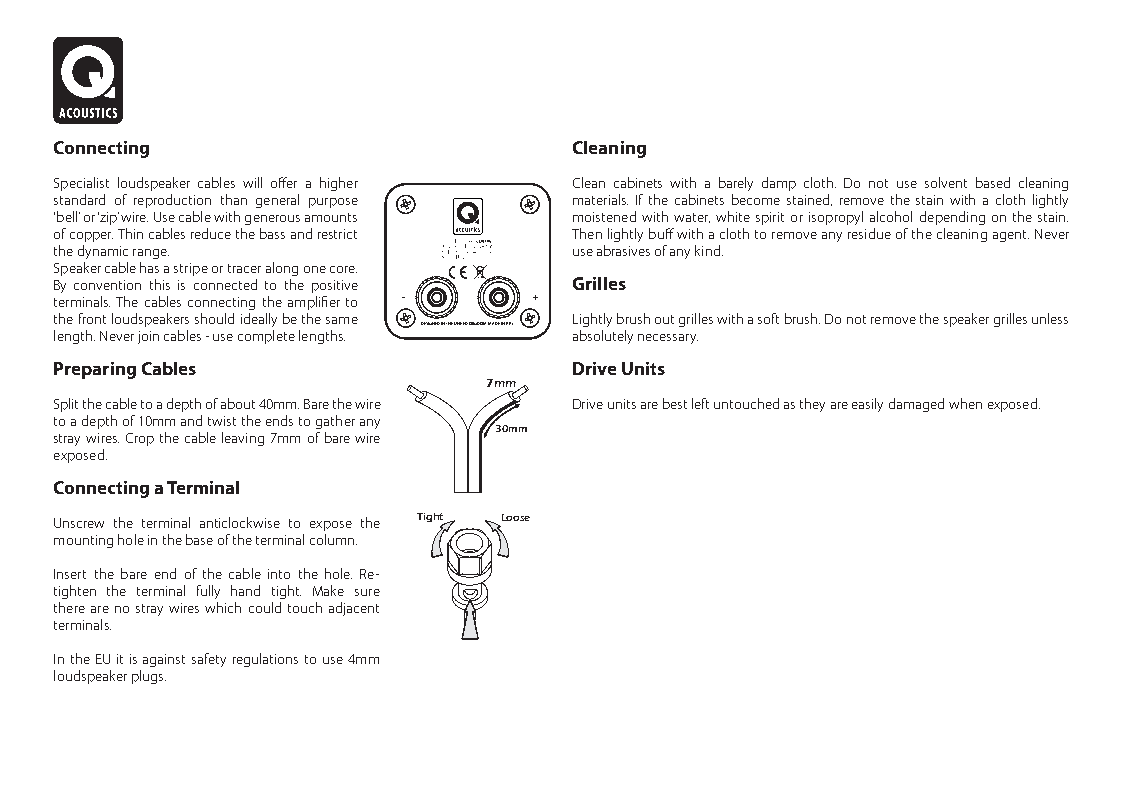  What do you see at coordinates (516, 517) in the screenshot?
I see `Loose` at bounding box center [516, 517].
